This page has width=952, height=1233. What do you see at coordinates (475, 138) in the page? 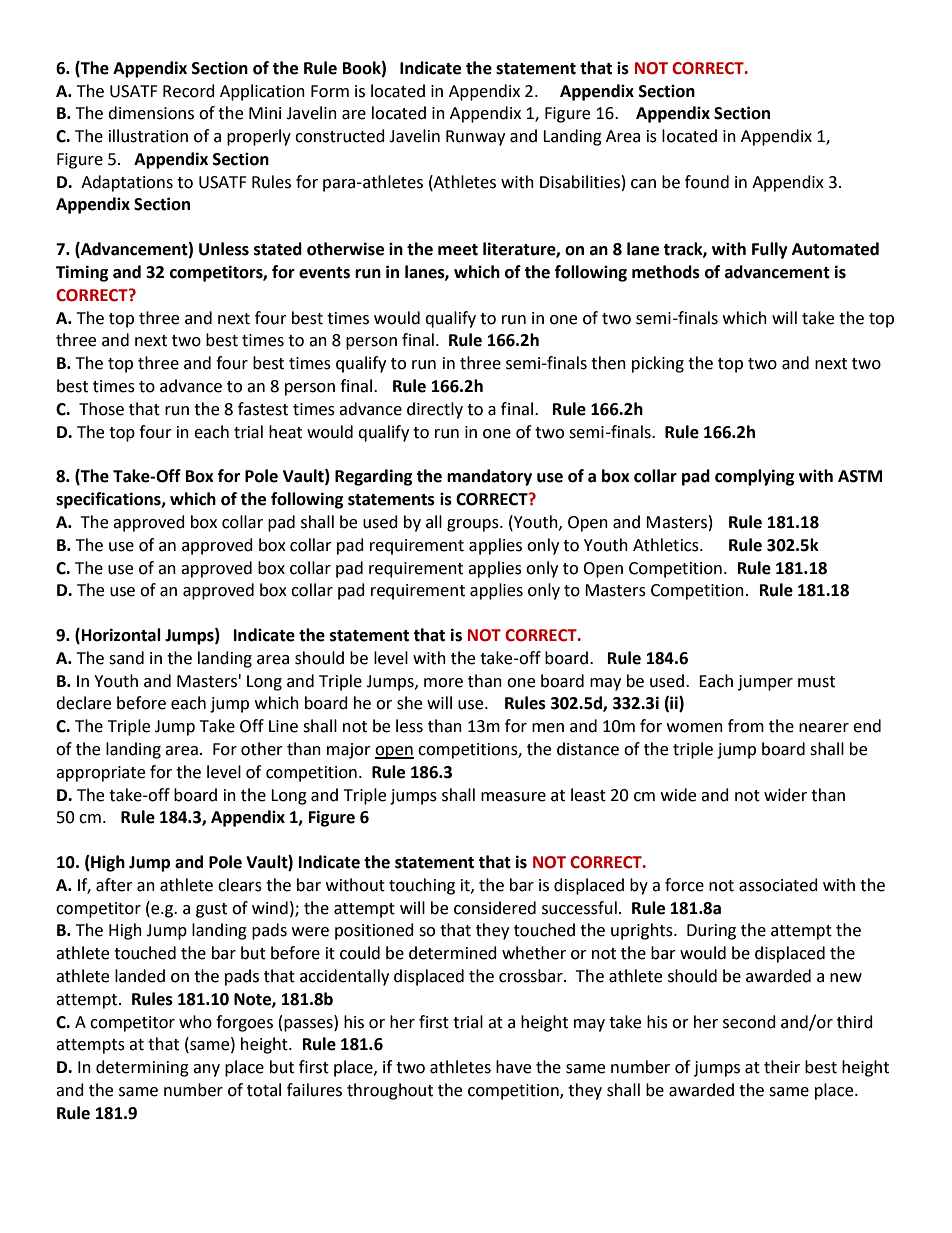
I see `Runway` at bounding box center [475, 138].
